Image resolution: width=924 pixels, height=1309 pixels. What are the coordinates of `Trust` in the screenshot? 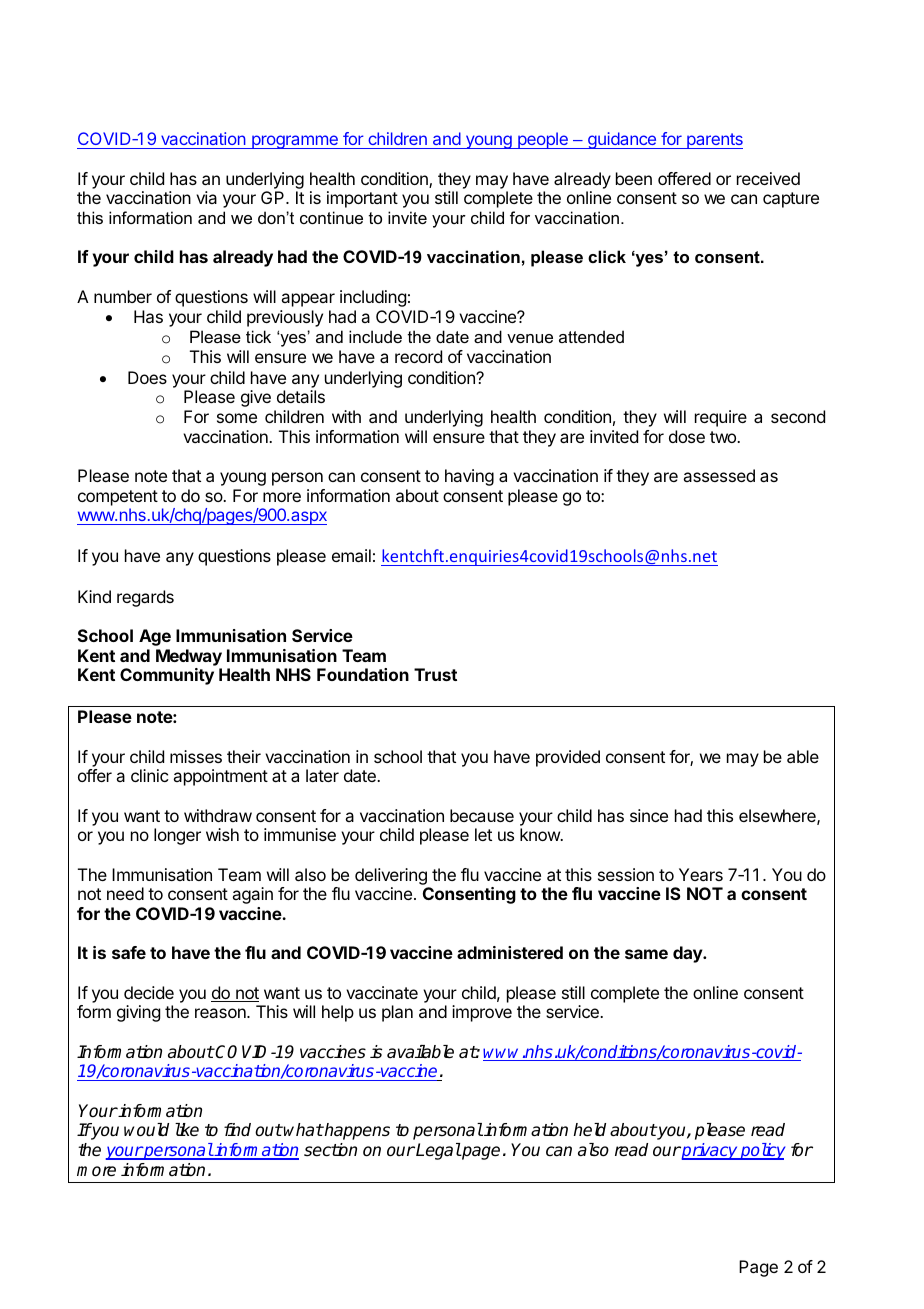 It's located at (435, 674).
